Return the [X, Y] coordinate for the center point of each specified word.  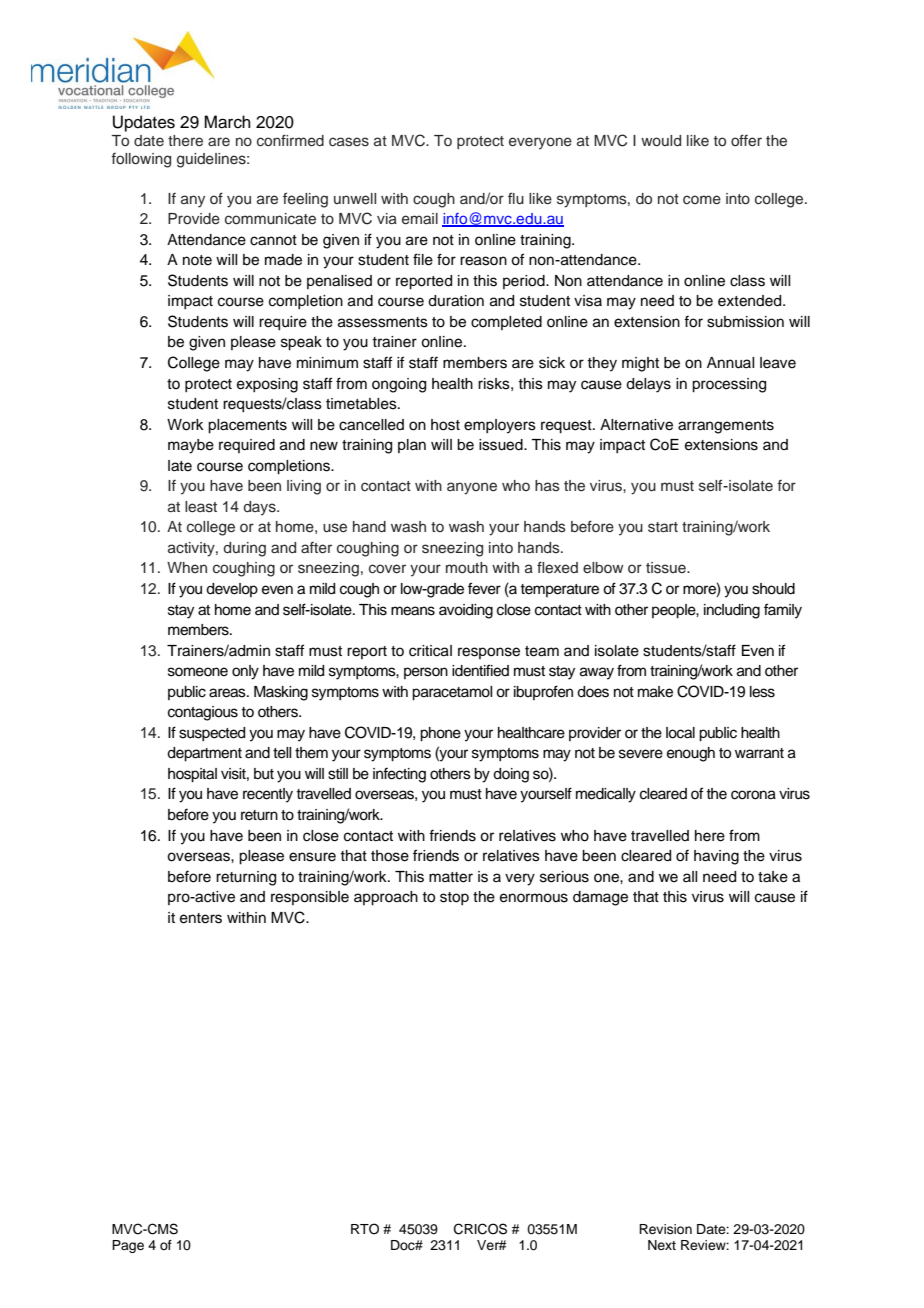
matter [451, 877]
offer [746, 140]
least [201, 507]
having [716, 857]
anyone [472, 488]
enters [201, 918]
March [227, 122]
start [663, 527]
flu [516, 198]
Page [128, 1246]
